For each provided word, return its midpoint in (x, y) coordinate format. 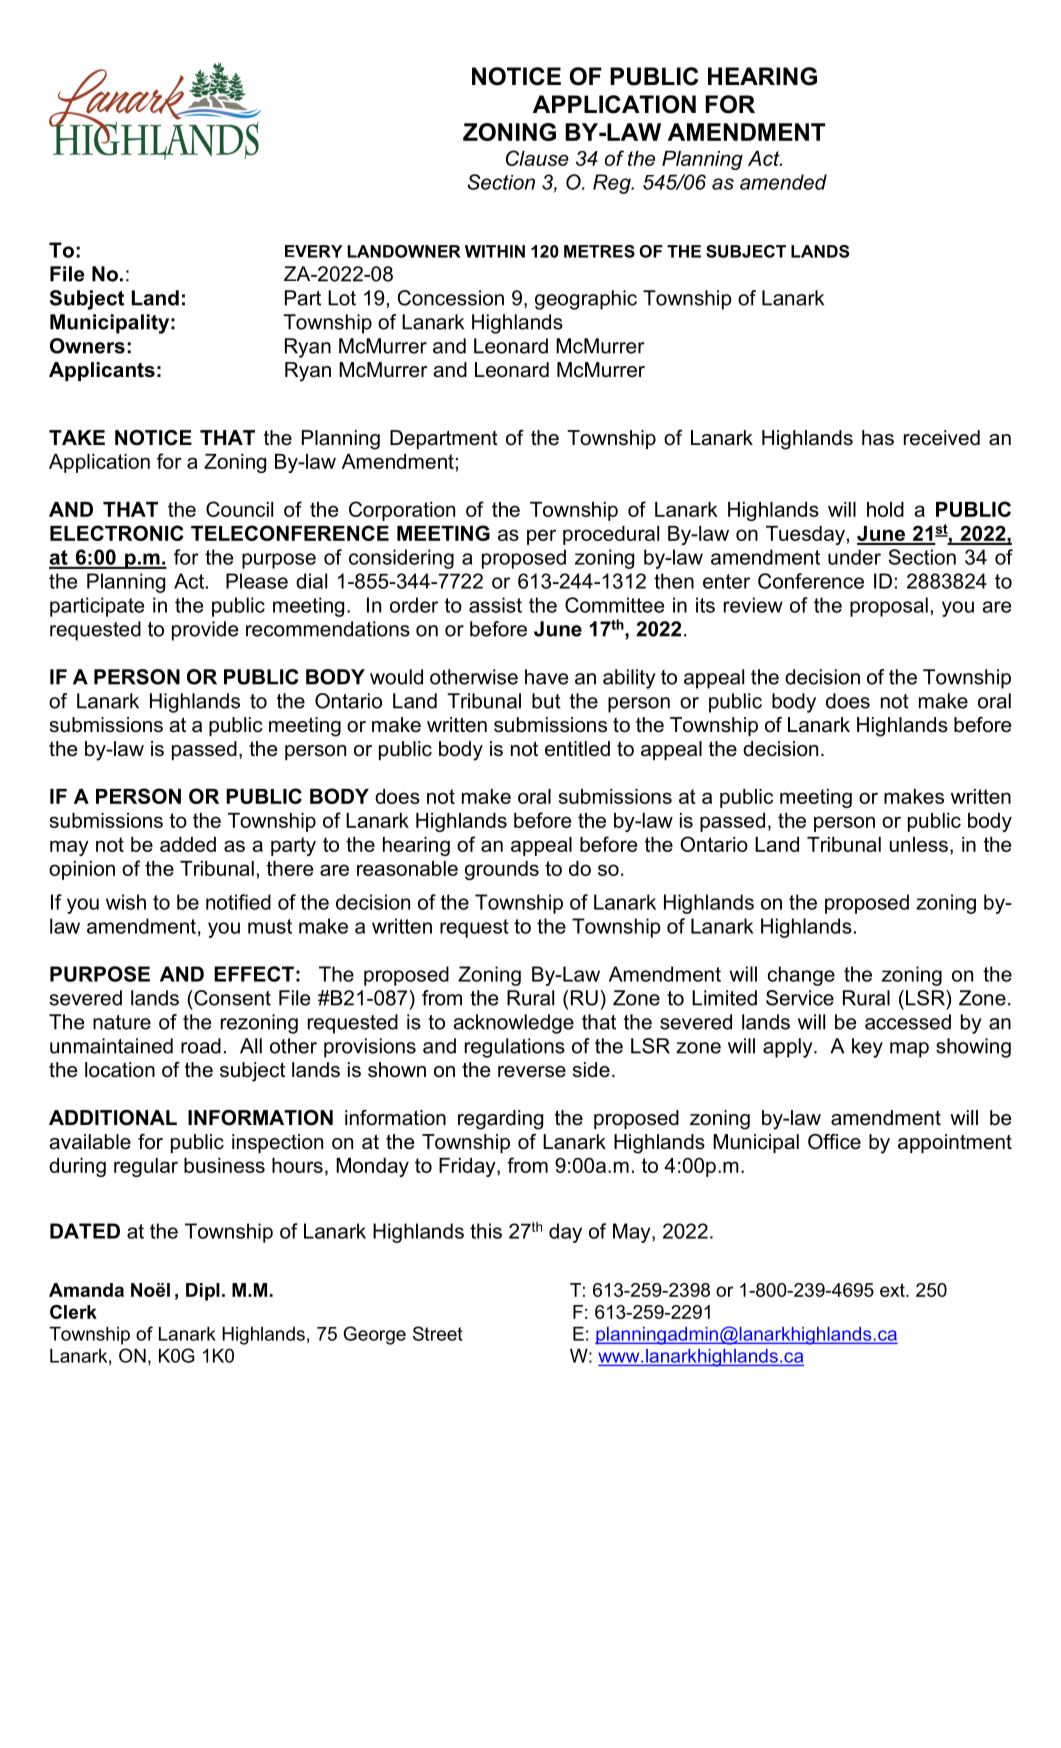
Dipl (203, 1292)
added (188, 844)
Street (438, 1333)
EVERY (314, 251)
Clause (537, 158)
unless (919, 844)
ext (893, 1290)
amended (783, 182)
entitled (577, 749)
